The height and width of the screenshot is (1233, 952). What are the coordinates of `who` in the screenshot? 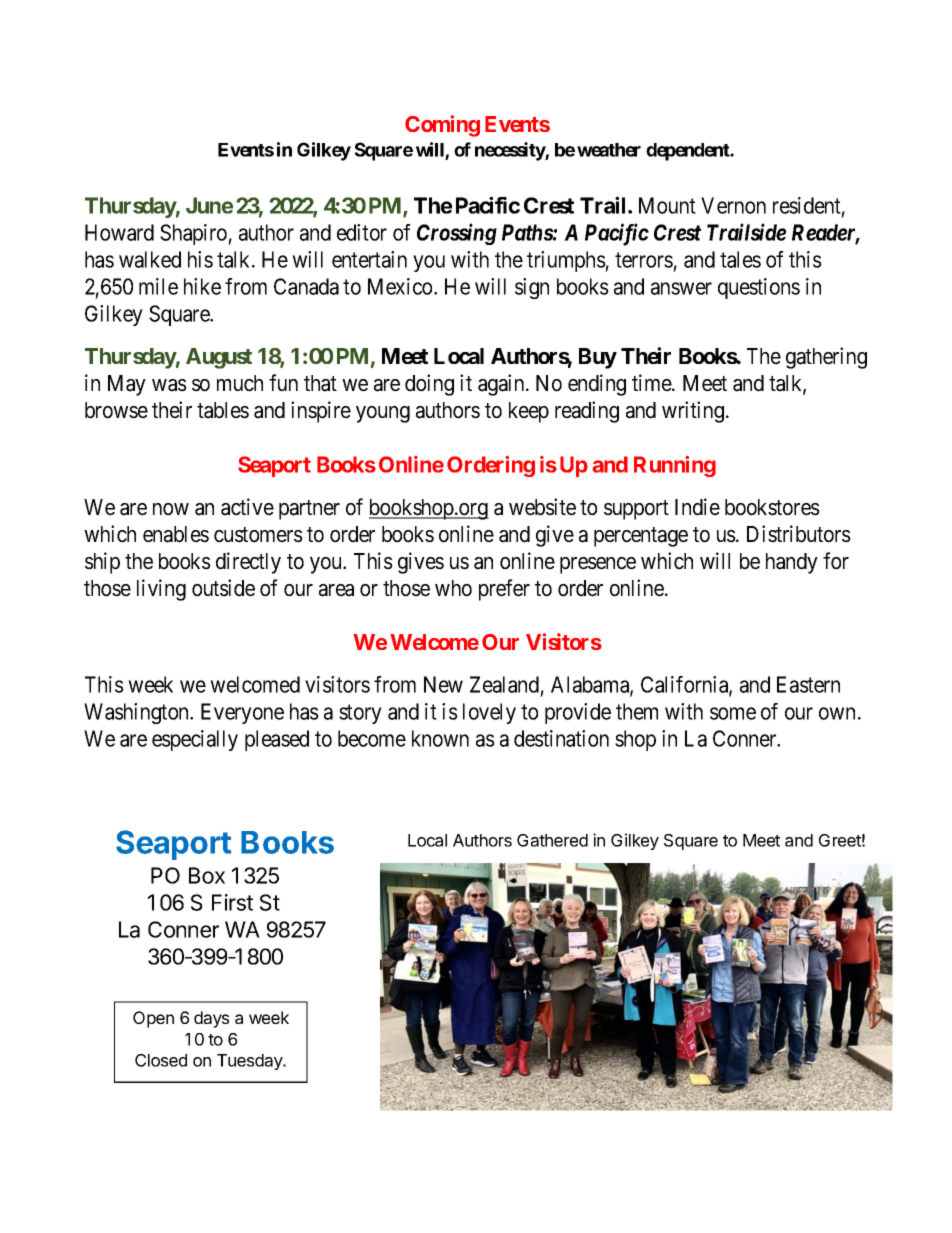 It's located at (453, 588).
